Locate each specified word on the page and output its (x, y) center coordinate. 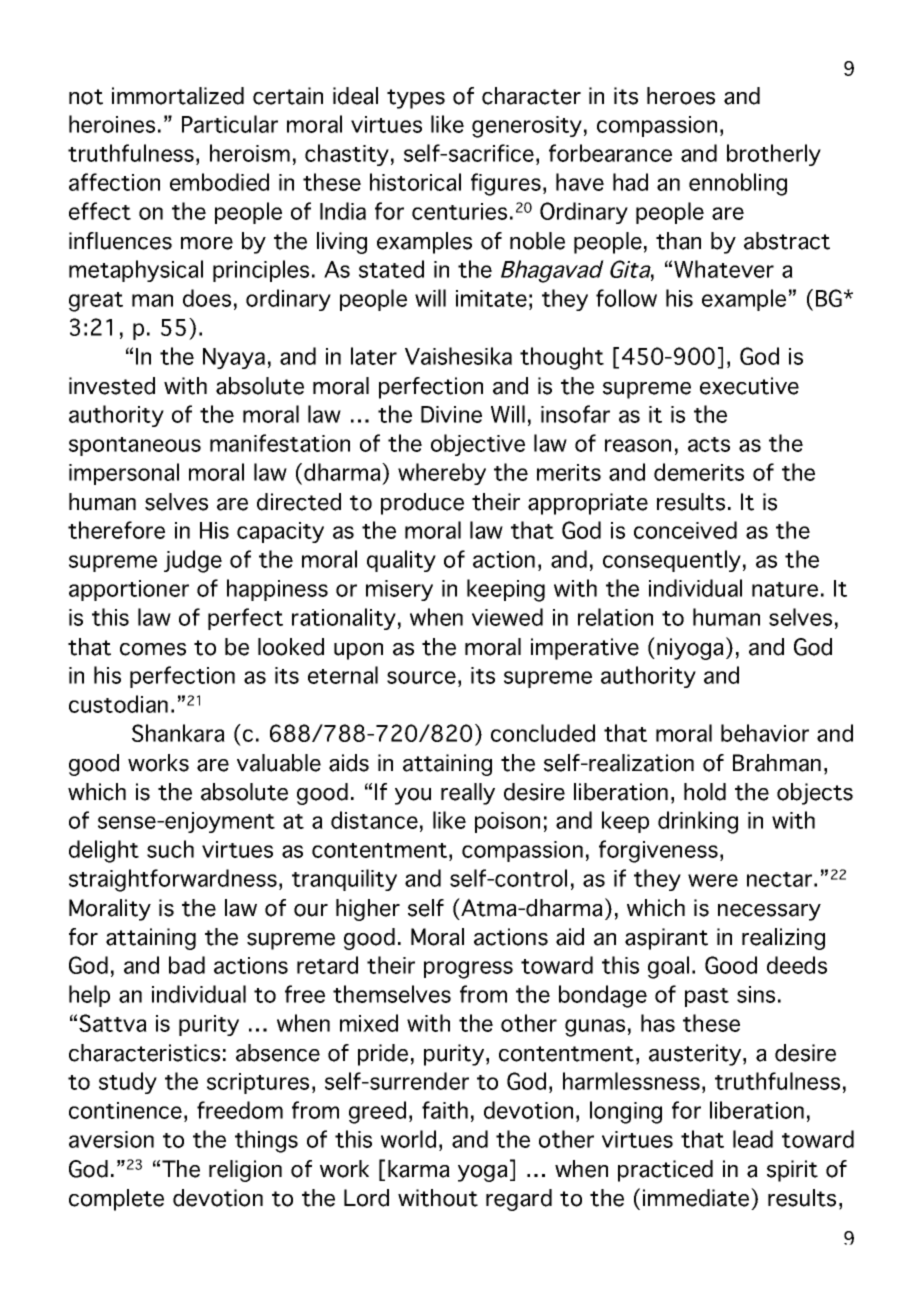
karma (419, 1169)
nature (785, 589)
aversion (111, 1139)
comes (153, 649)
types (416, 99)
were (713, 880)
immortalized (178, 96)
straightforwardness (173, 880)
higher (368, 910)
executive (749, 386)
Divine (451, 414)
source (421, 677)
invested (112, 386)
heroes (681, 96)
